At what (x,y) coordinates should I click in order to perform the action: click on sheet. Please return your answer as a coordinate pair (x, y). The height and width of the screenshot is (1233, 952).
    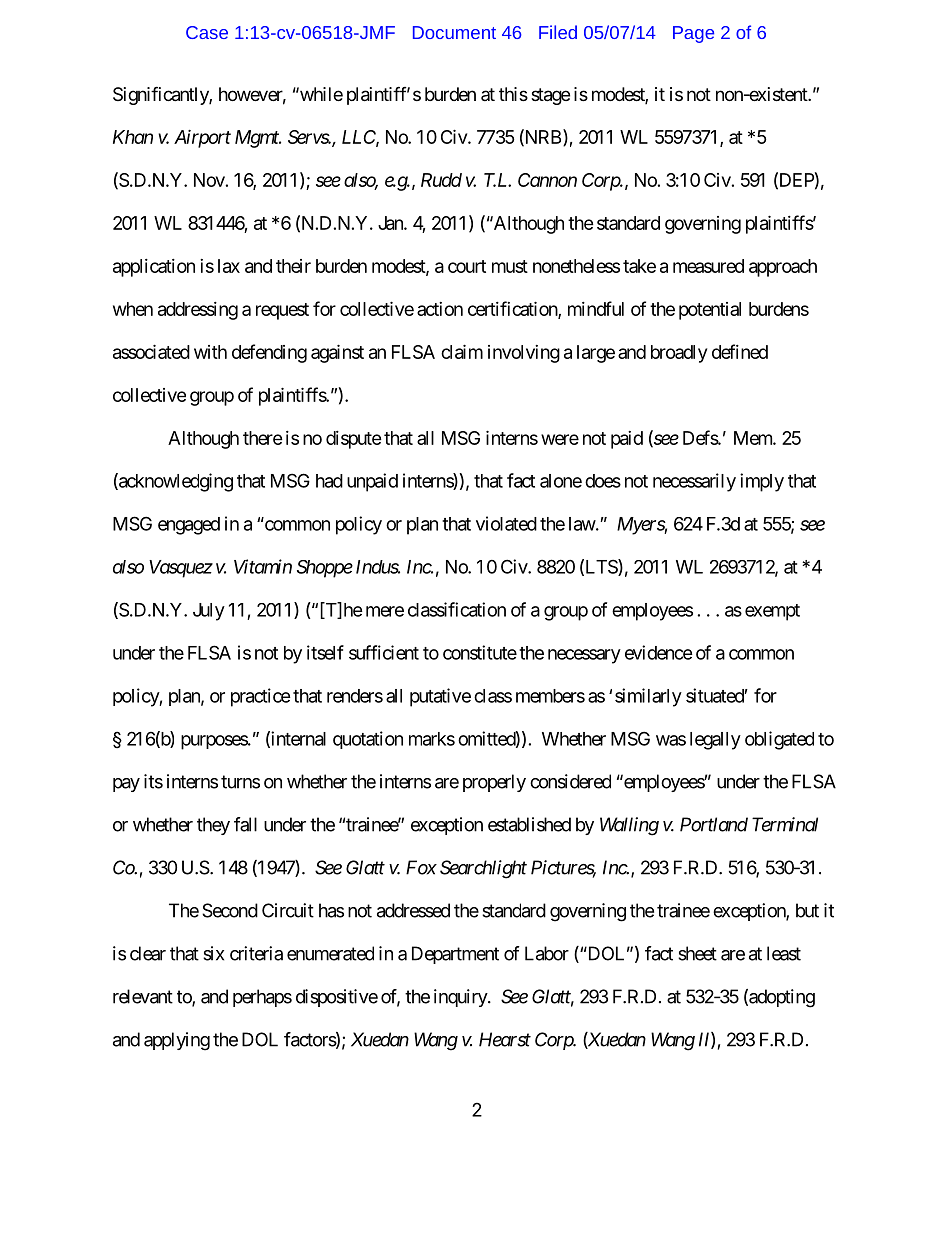
    Looking at the image, I should click on (697, 953).
